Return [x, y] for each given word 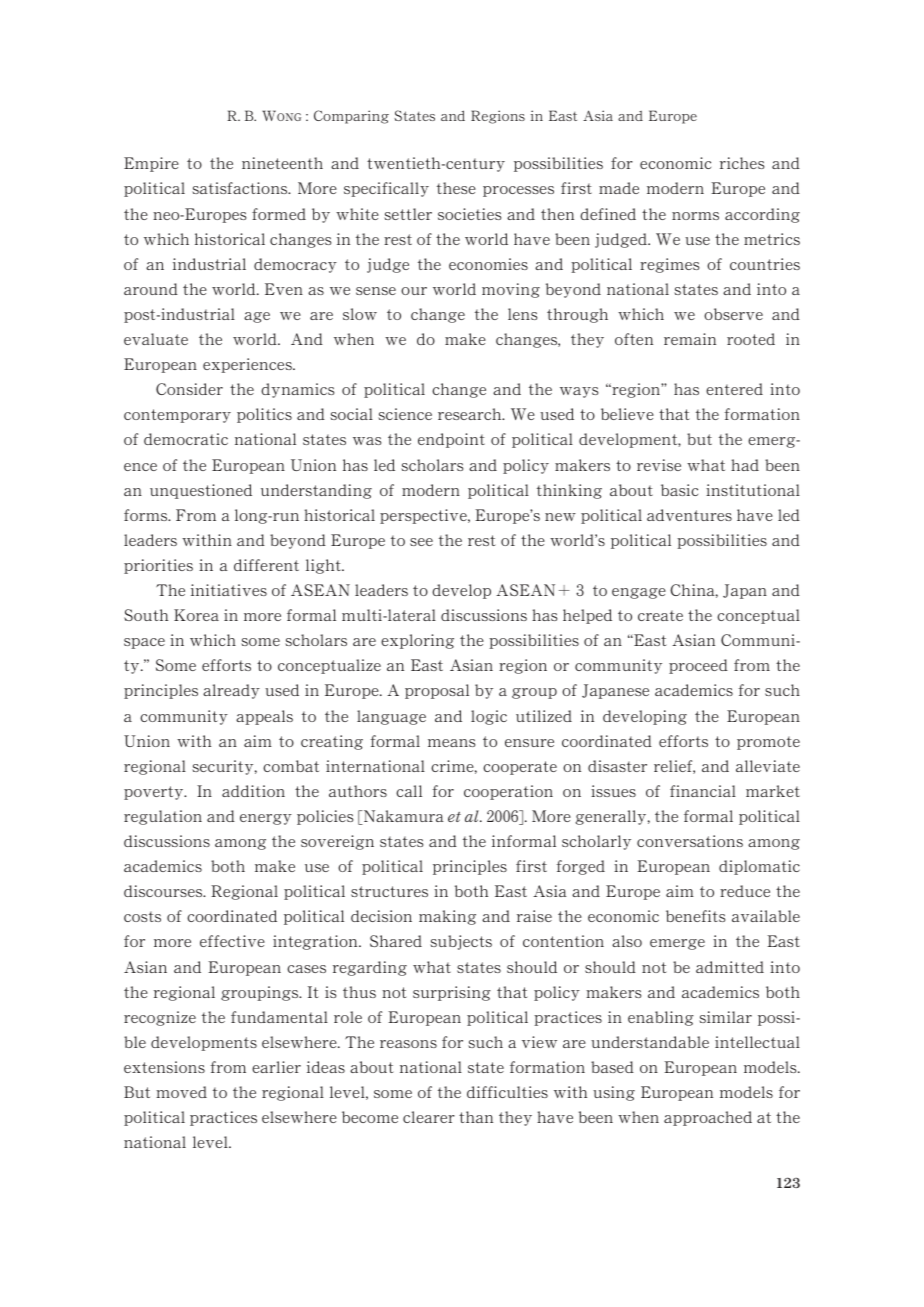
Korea [196, 615]
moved [181, 1092]
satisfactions [241, 188]
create [660, 615]
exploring [417, 641]
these [456, 188]
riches [742, 163]
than [476, 1117]
